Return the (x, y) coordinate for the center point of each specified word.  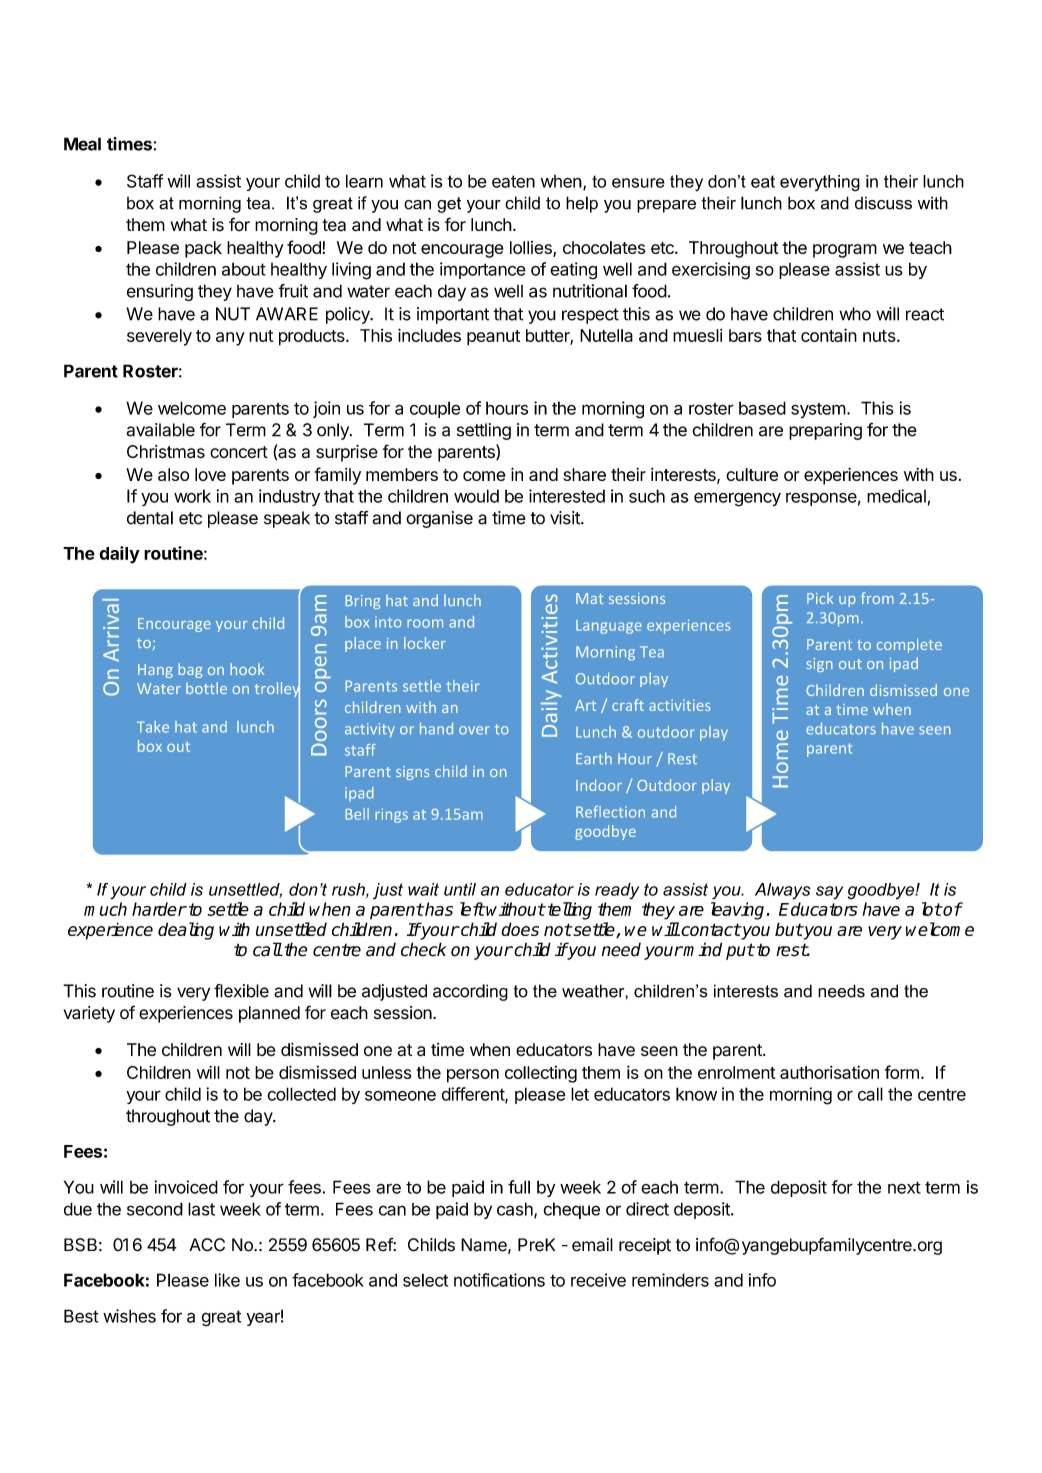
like (227, 1280)
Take (153, 727)
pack (203, 249)
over (474, 730)
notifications (499, 1280)
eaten (513, 181)
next (904, 1187)
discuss (883, 203)
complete (909, 645)
